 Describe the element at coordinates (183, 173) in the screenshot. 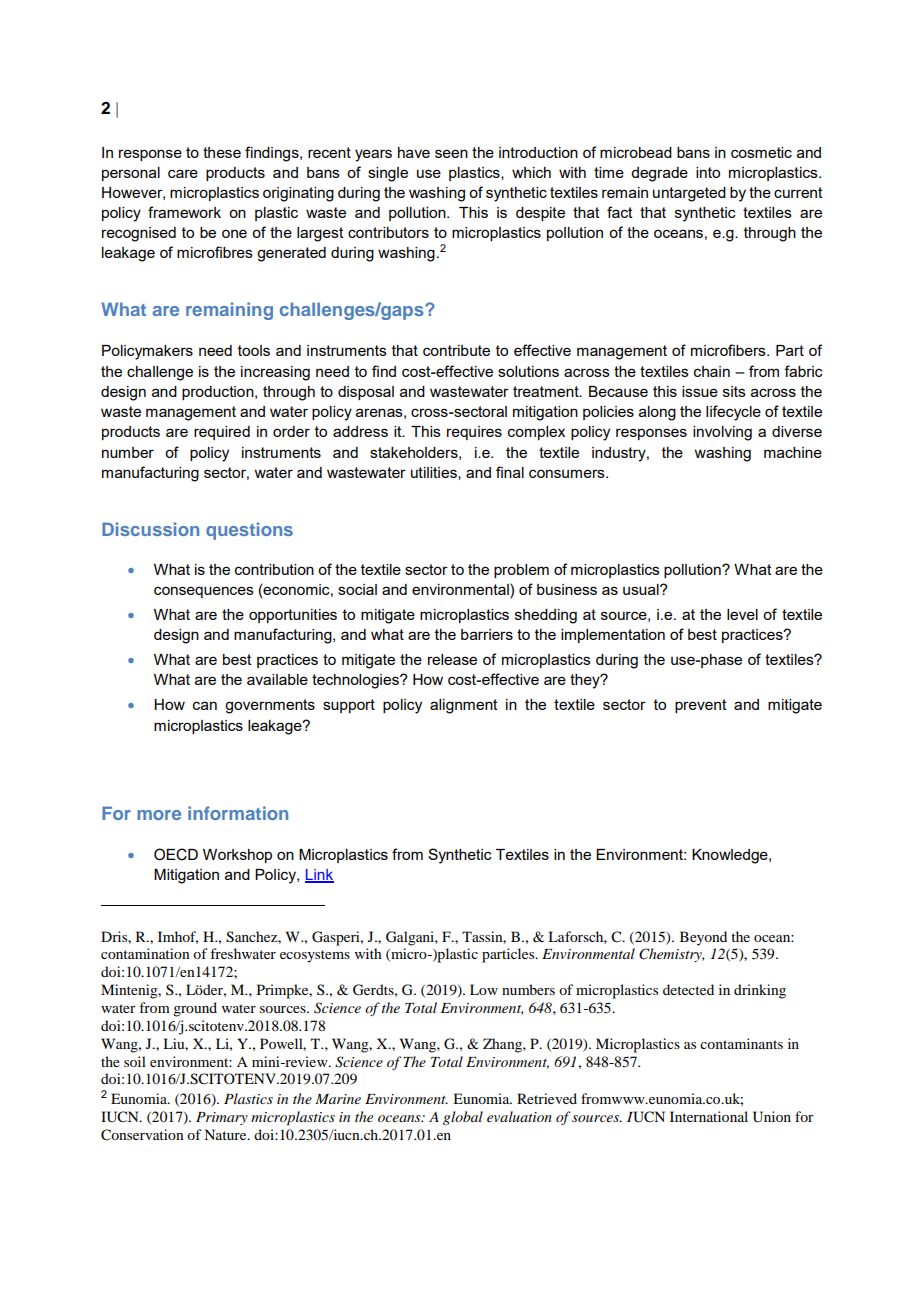

I see `care` at that location.
